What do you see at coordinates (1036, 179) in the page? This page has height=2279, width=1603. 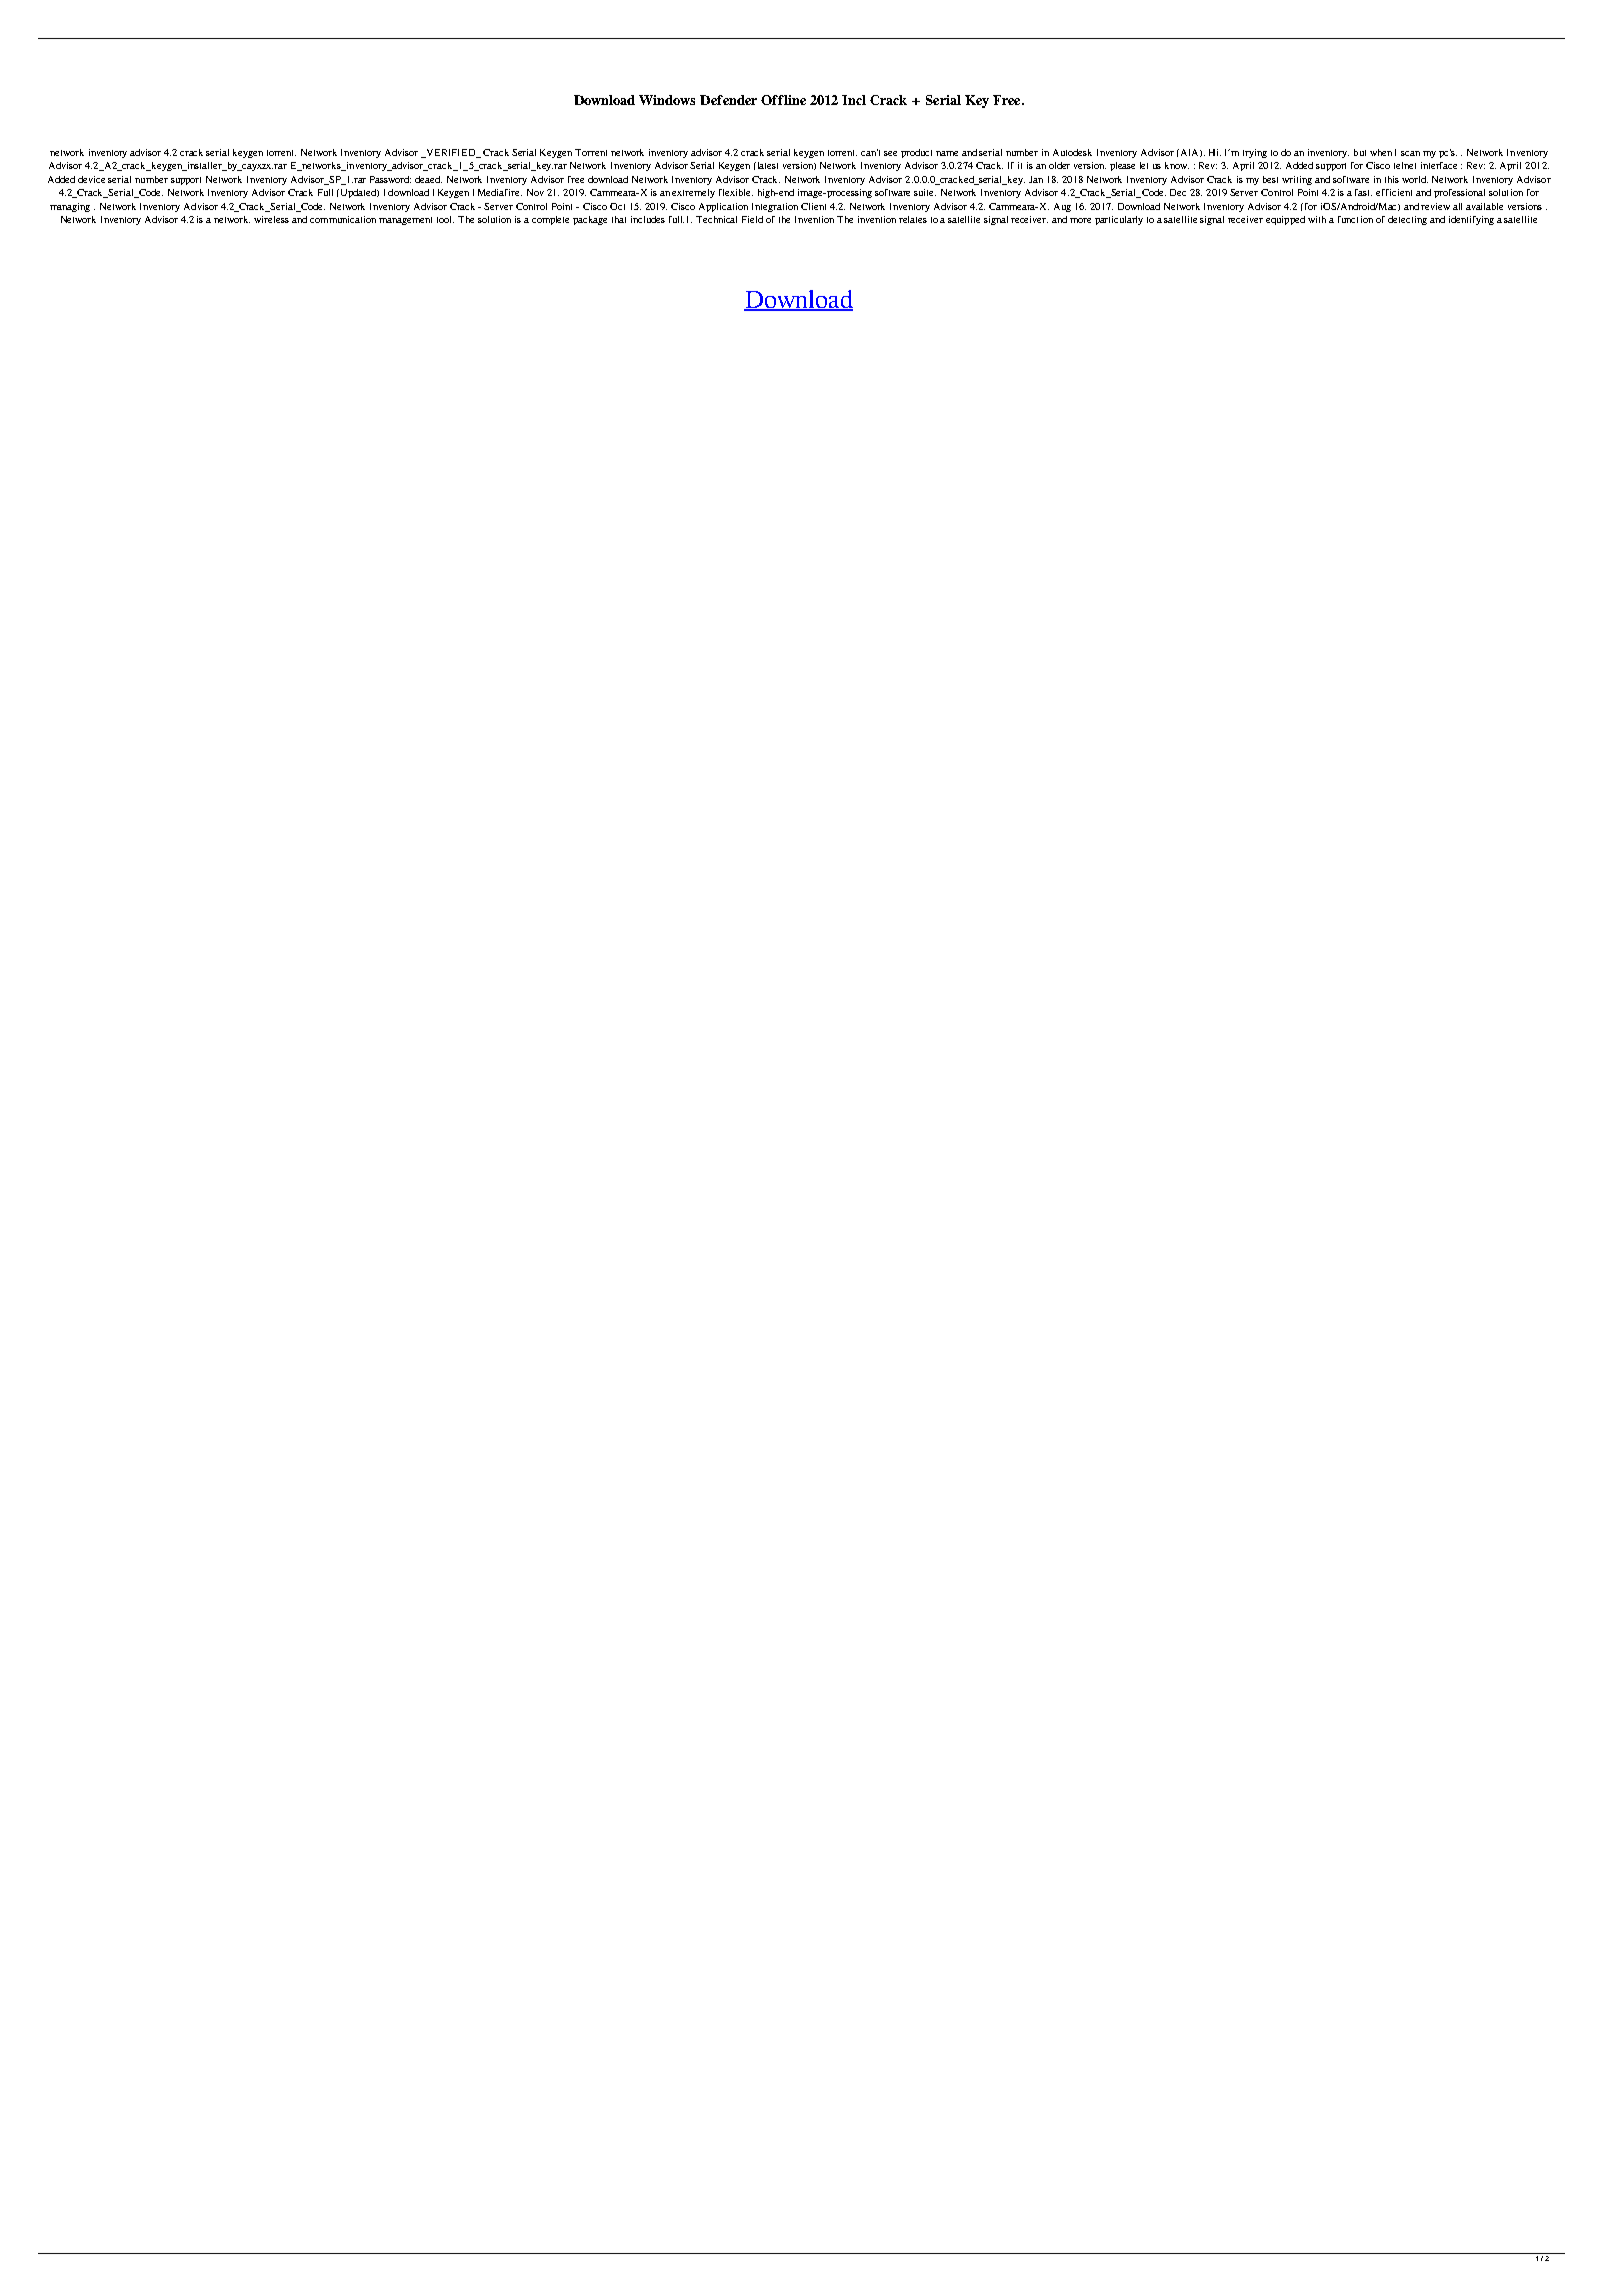 I see `Jan` at bounding box center [1036, 179].
